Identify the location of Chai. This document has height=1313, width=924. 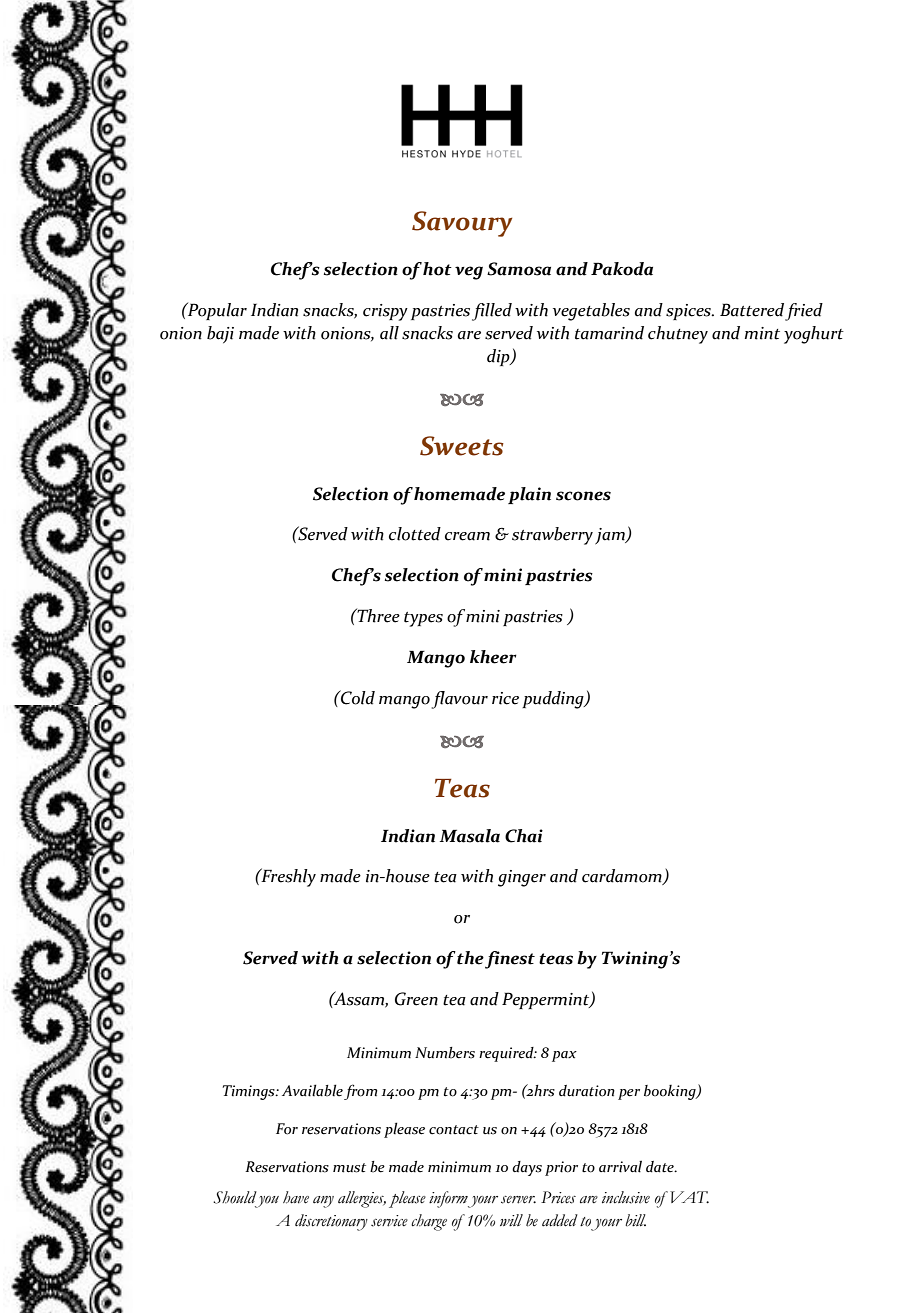
(524, 836).
